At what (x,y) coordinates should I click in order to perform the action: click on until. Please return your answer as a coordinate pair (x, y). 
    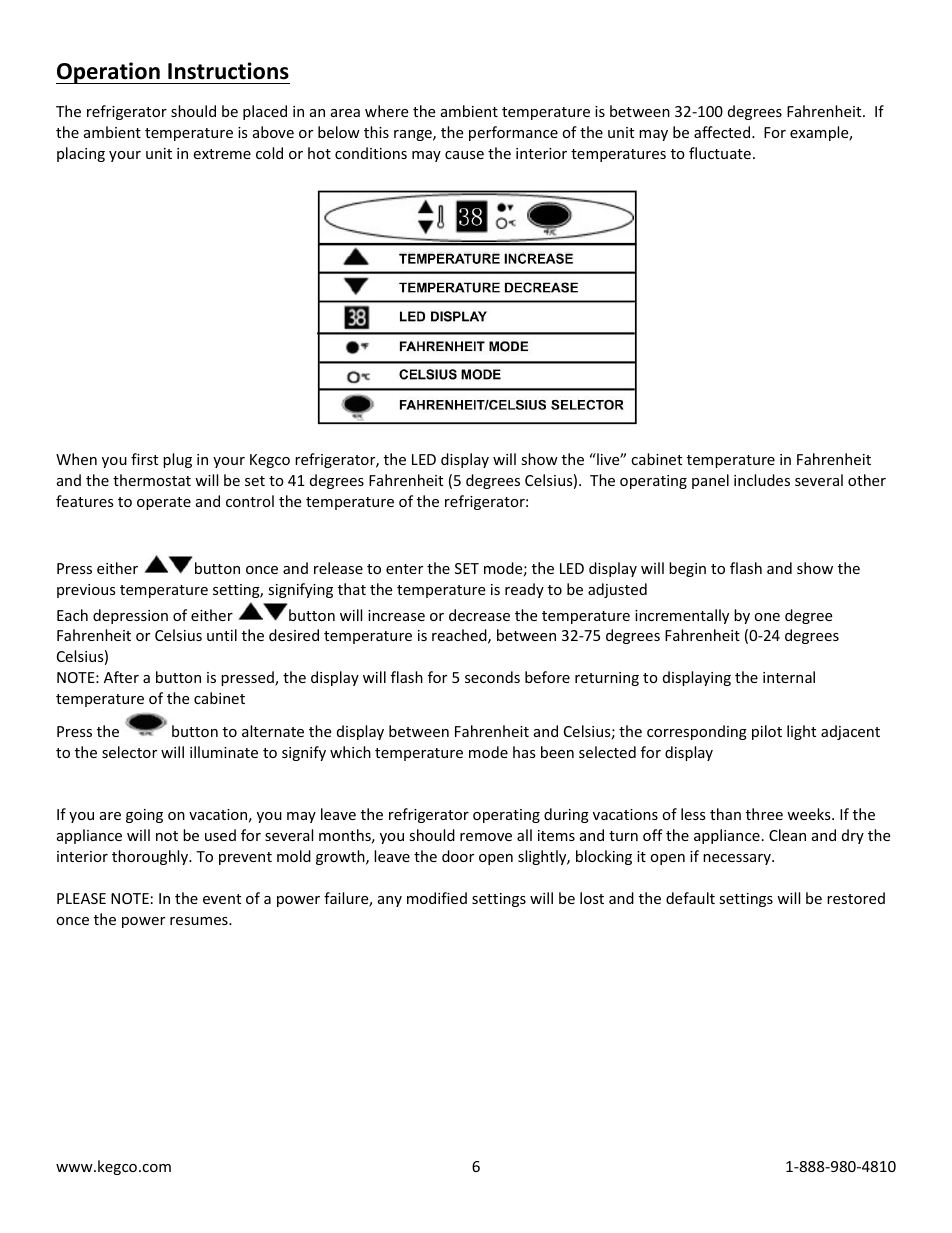
    Looking at the image, I should click on (222, 635).
